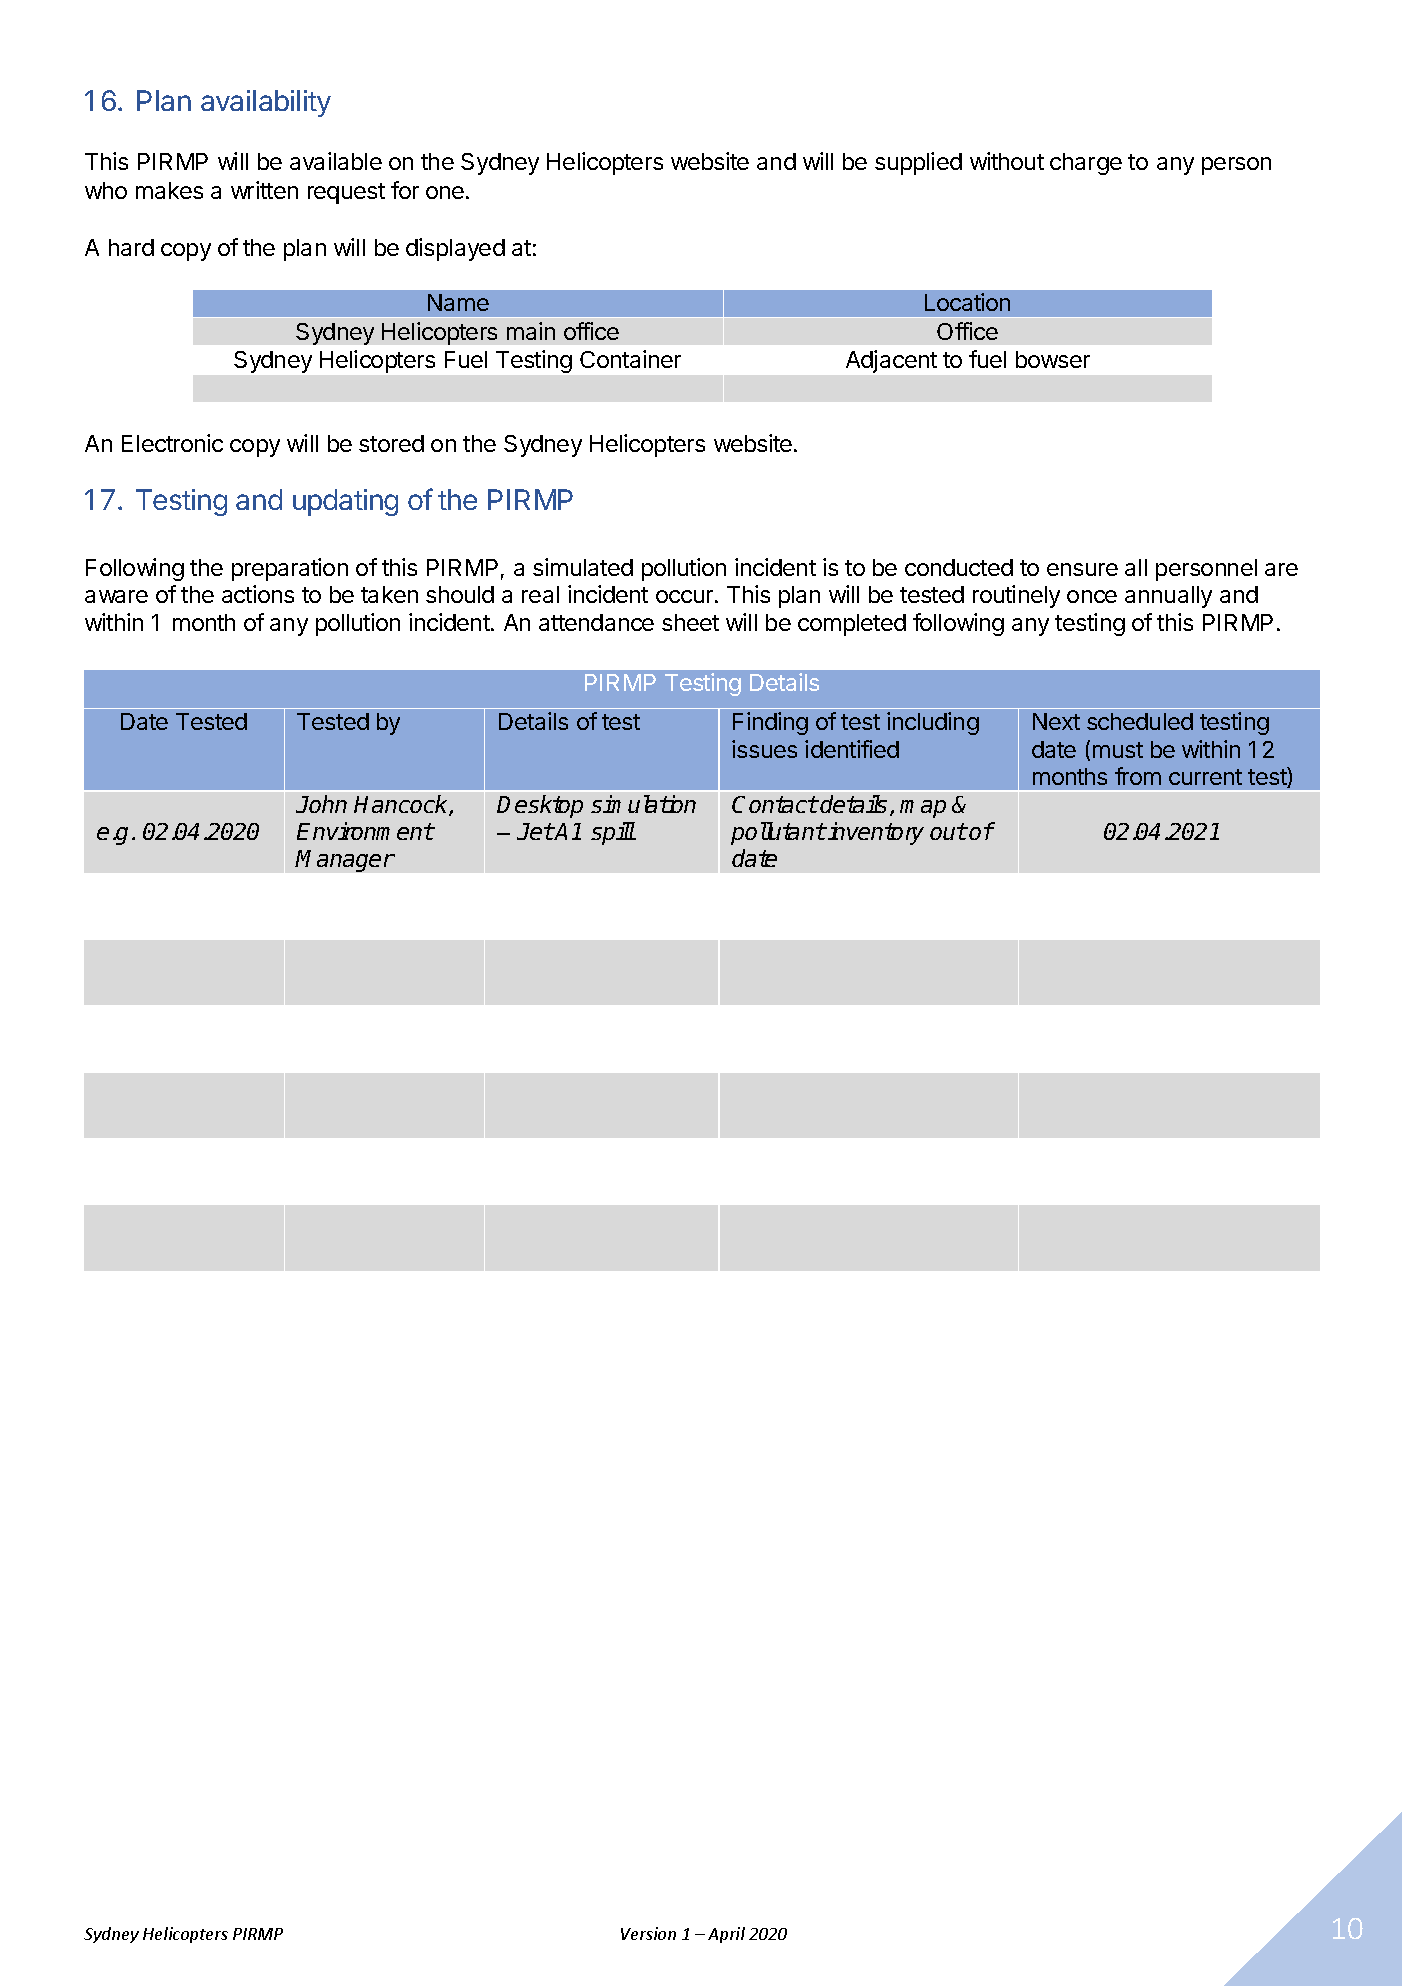 The image size is (1404, 1986). I want to click on written, so click(264, 190).
